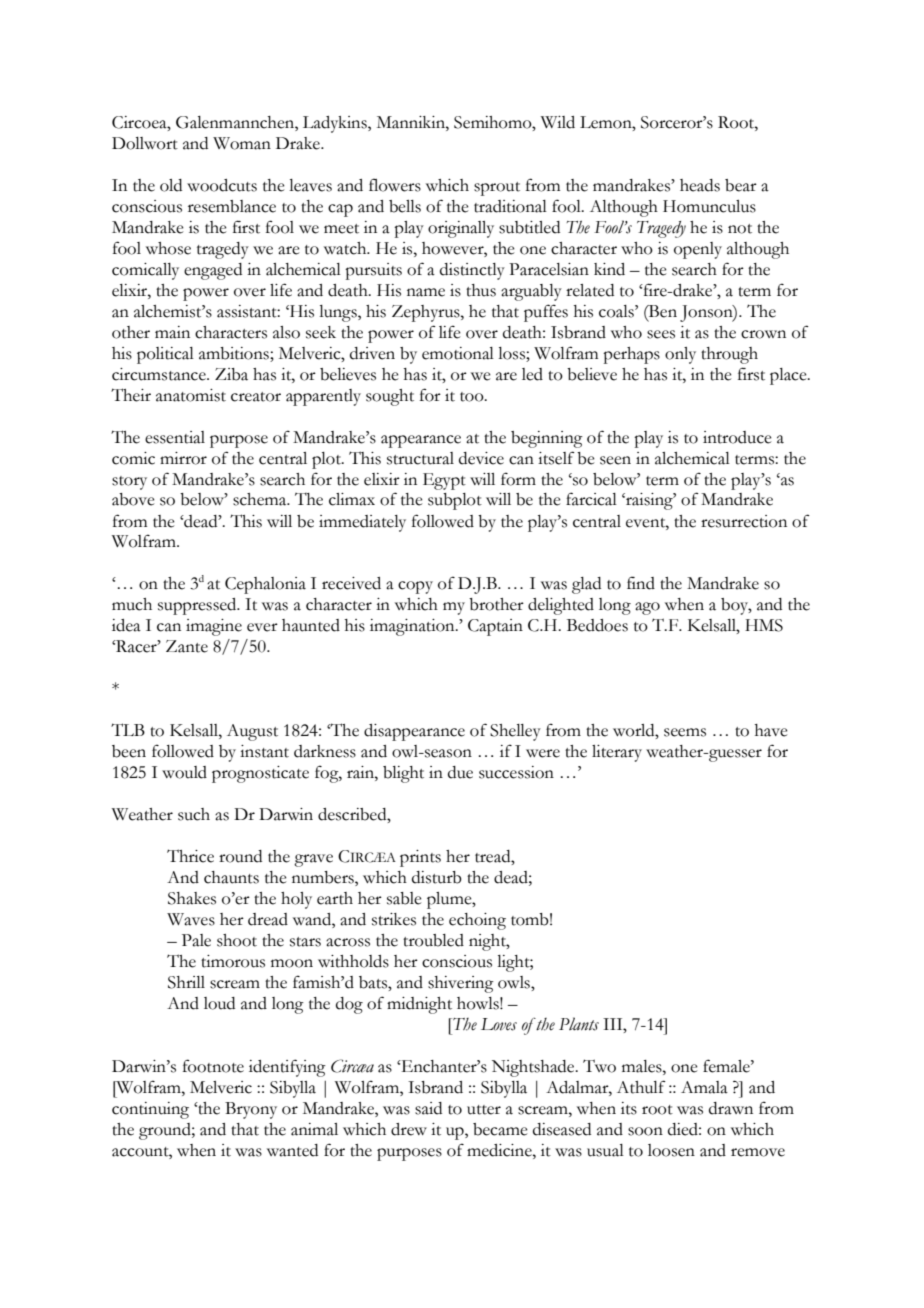 The image size is (924, 1308). What do you see at coordinates (214, 627) in the image?
I see `imagine` at bounding box center [214, 627].
